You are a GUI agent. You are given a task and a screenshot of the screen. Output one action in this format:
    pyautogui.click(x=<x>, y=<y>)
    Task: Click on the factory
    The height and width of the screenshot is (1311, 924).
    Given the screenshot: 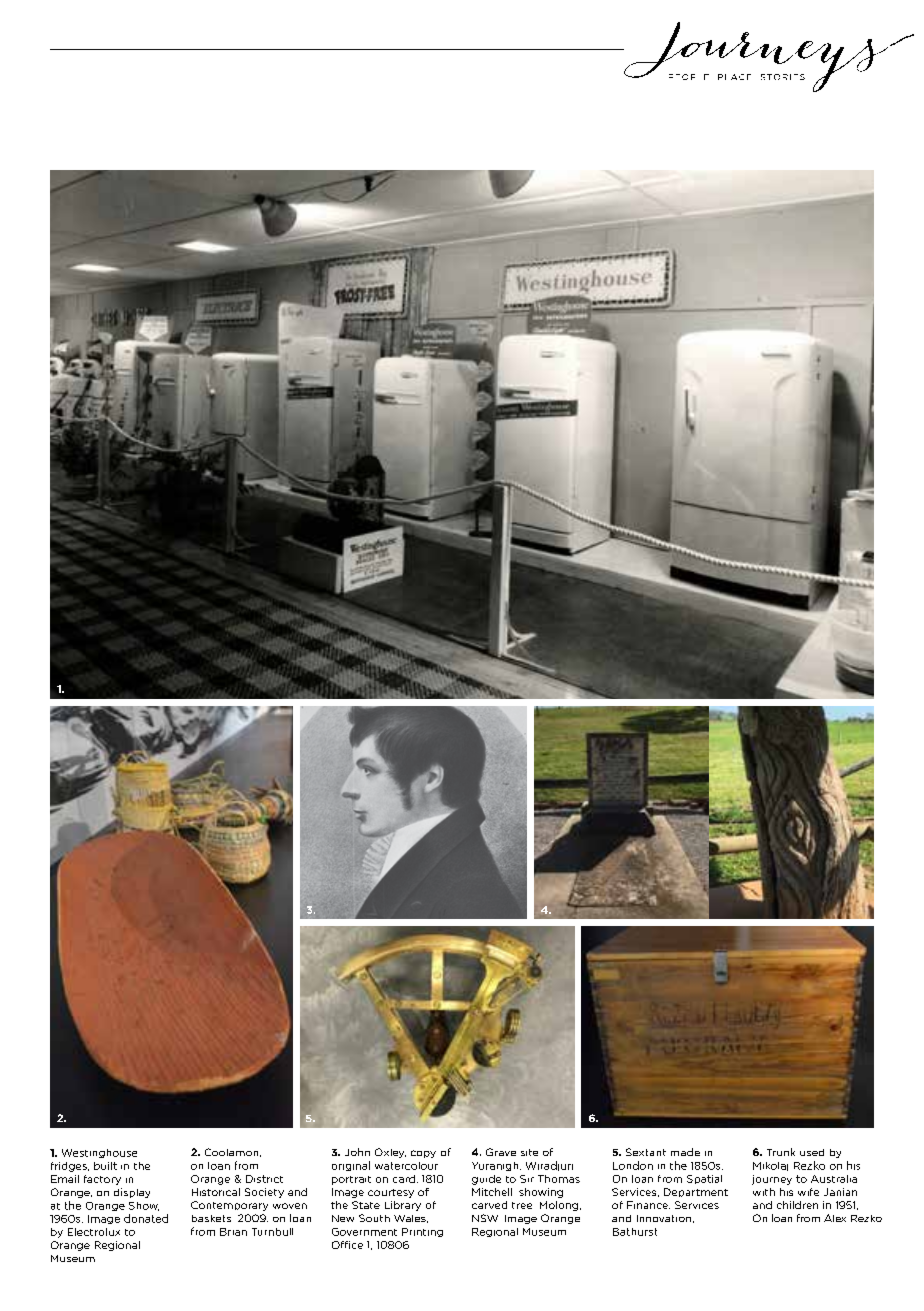 What is the action you would take?
    pyautogui.click(x=102, y=1180)
